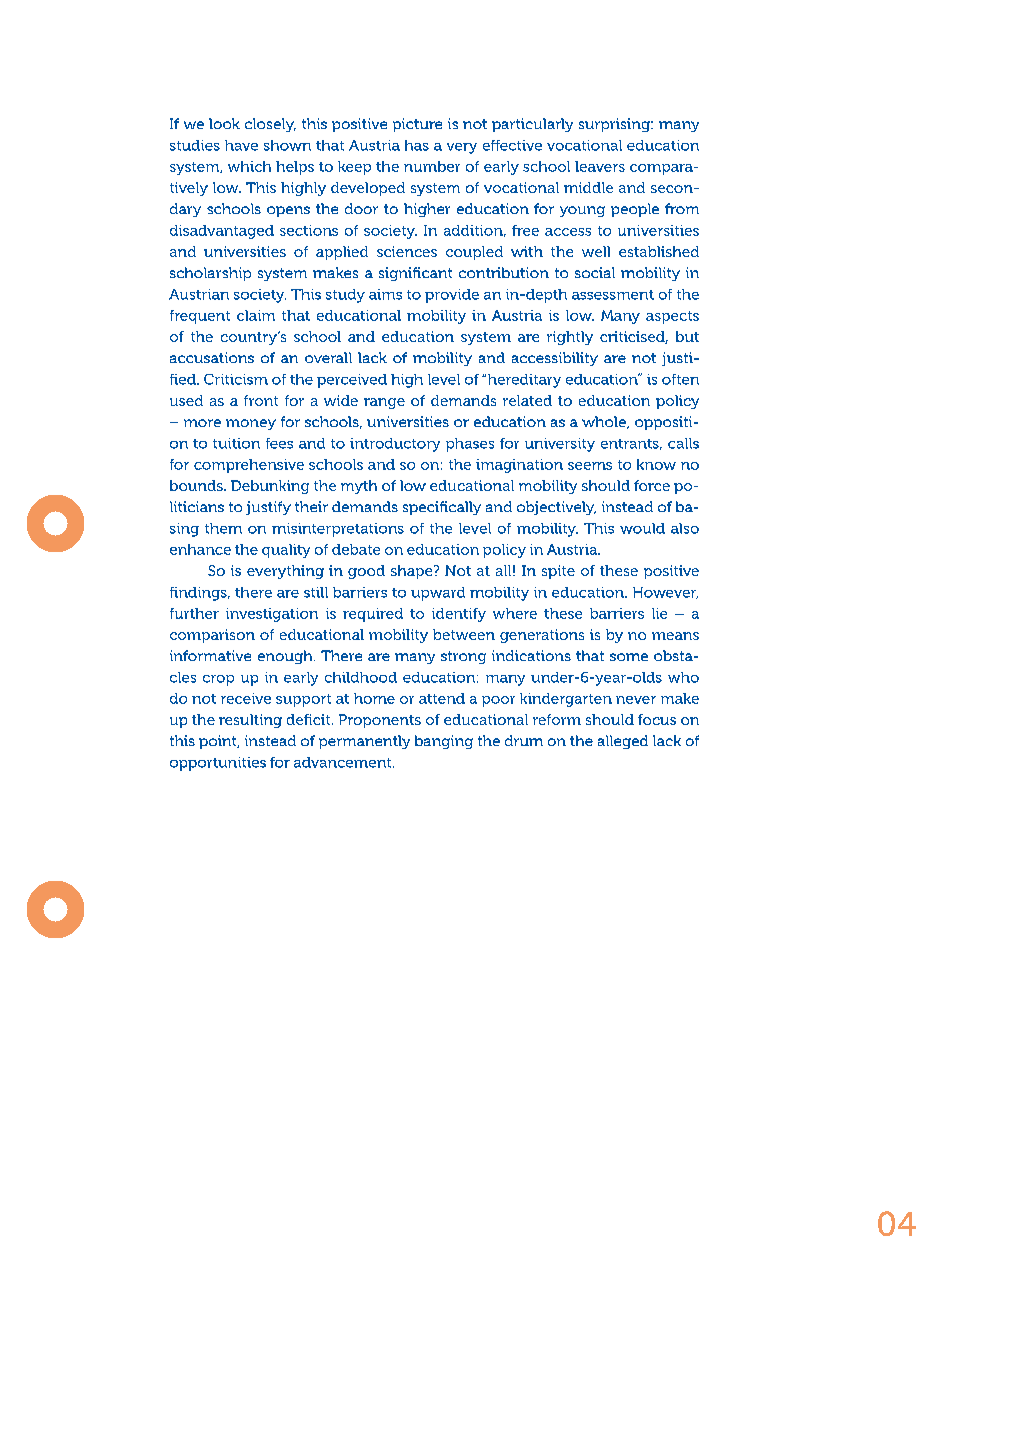  Describe the element at coordinates (600, 166) in the image. I see `leavers` at that location.
